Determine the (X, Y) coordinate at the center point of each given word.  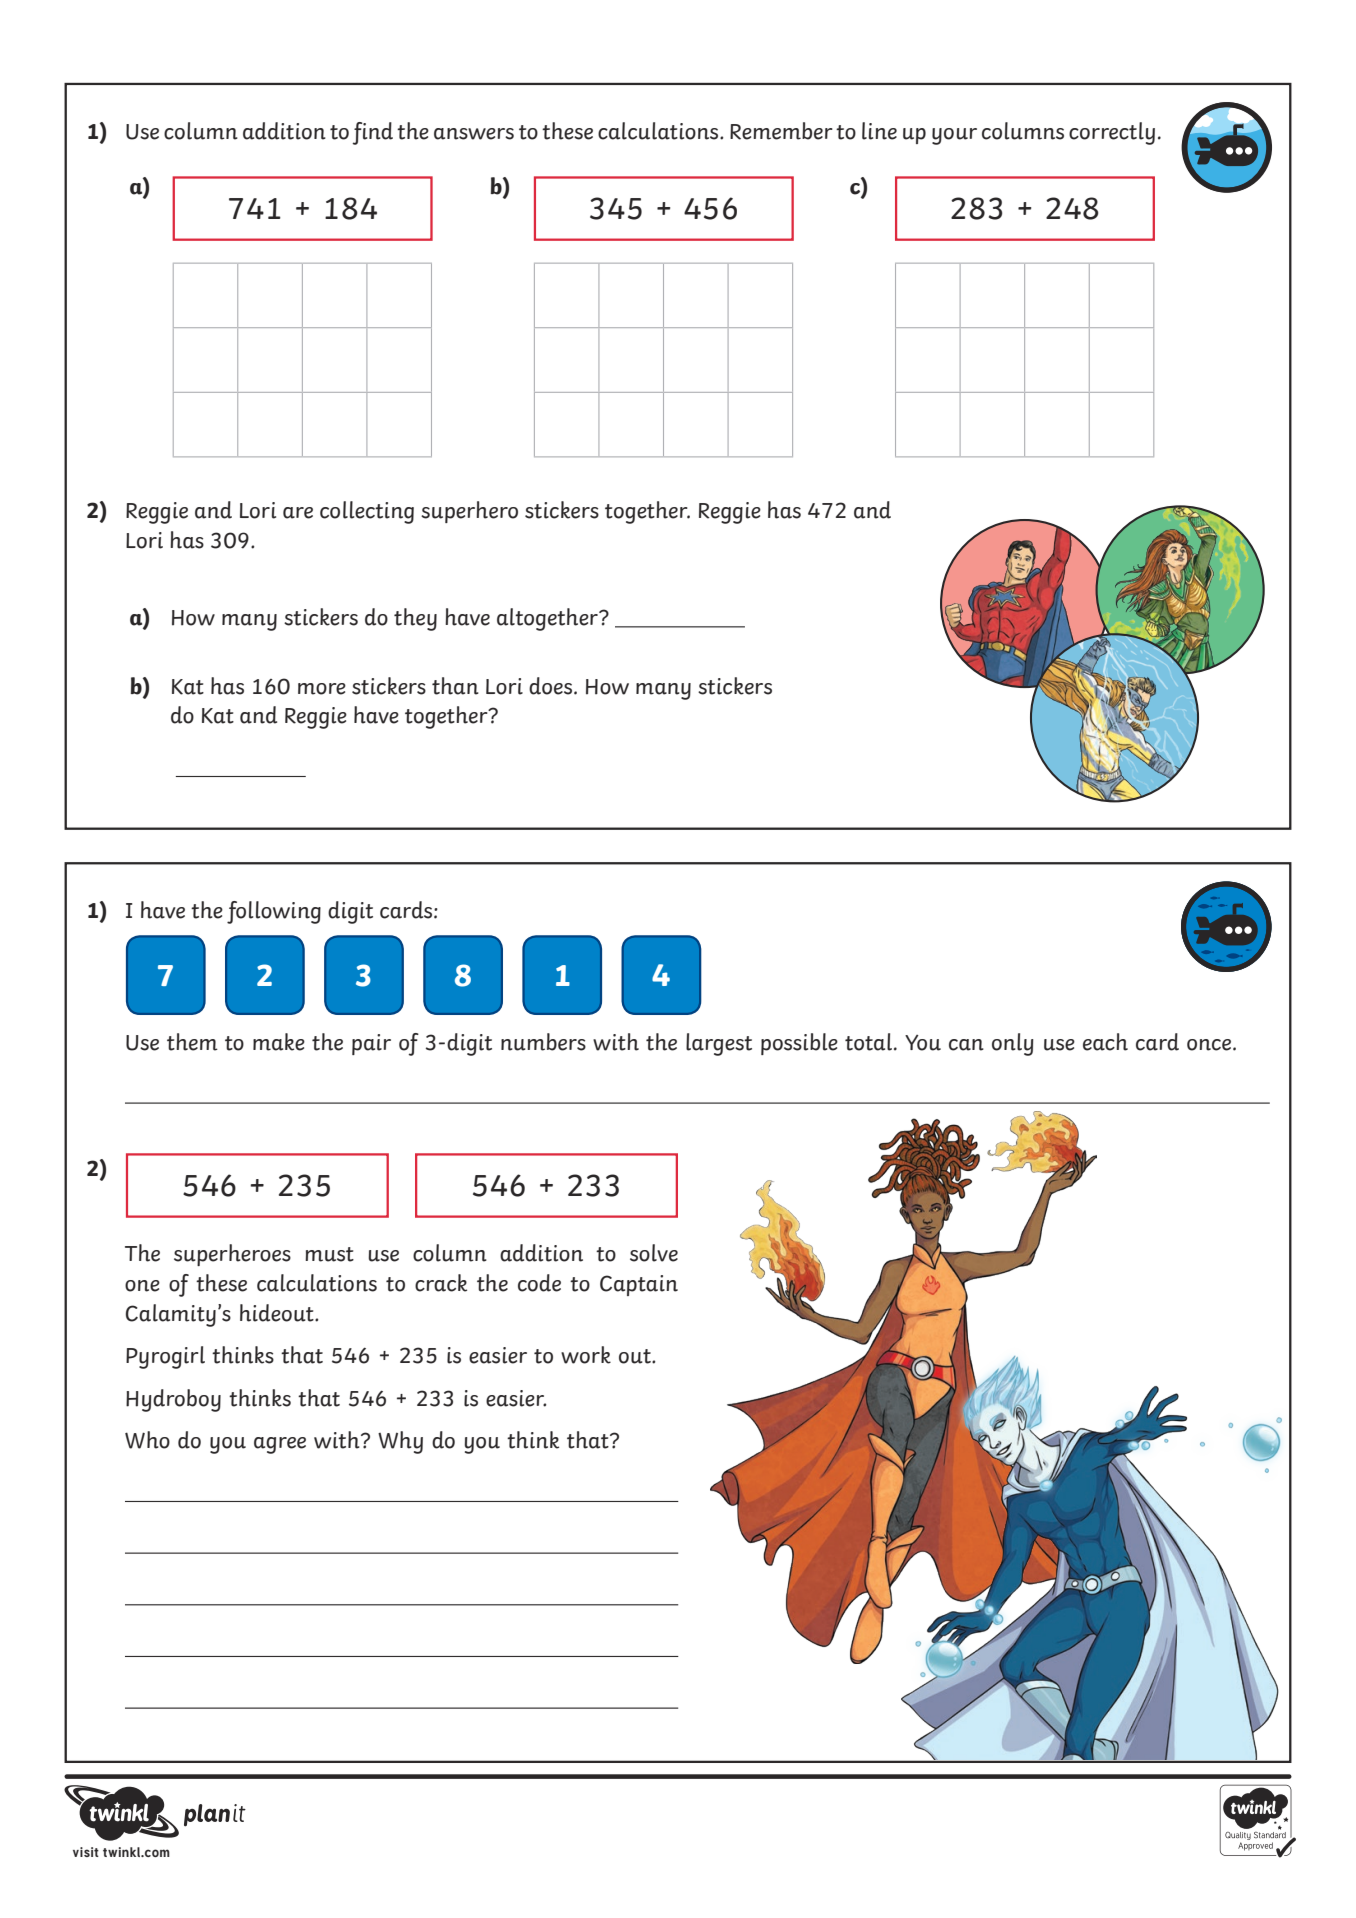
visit (86, 1852)
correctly (1112, 133)
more (322, 689)
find (372, 133)
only (1012, 1044)
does (552, 686)
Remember (781, 131)
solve (654, 1253)
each (1105, 1042)
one (142, 1286)
